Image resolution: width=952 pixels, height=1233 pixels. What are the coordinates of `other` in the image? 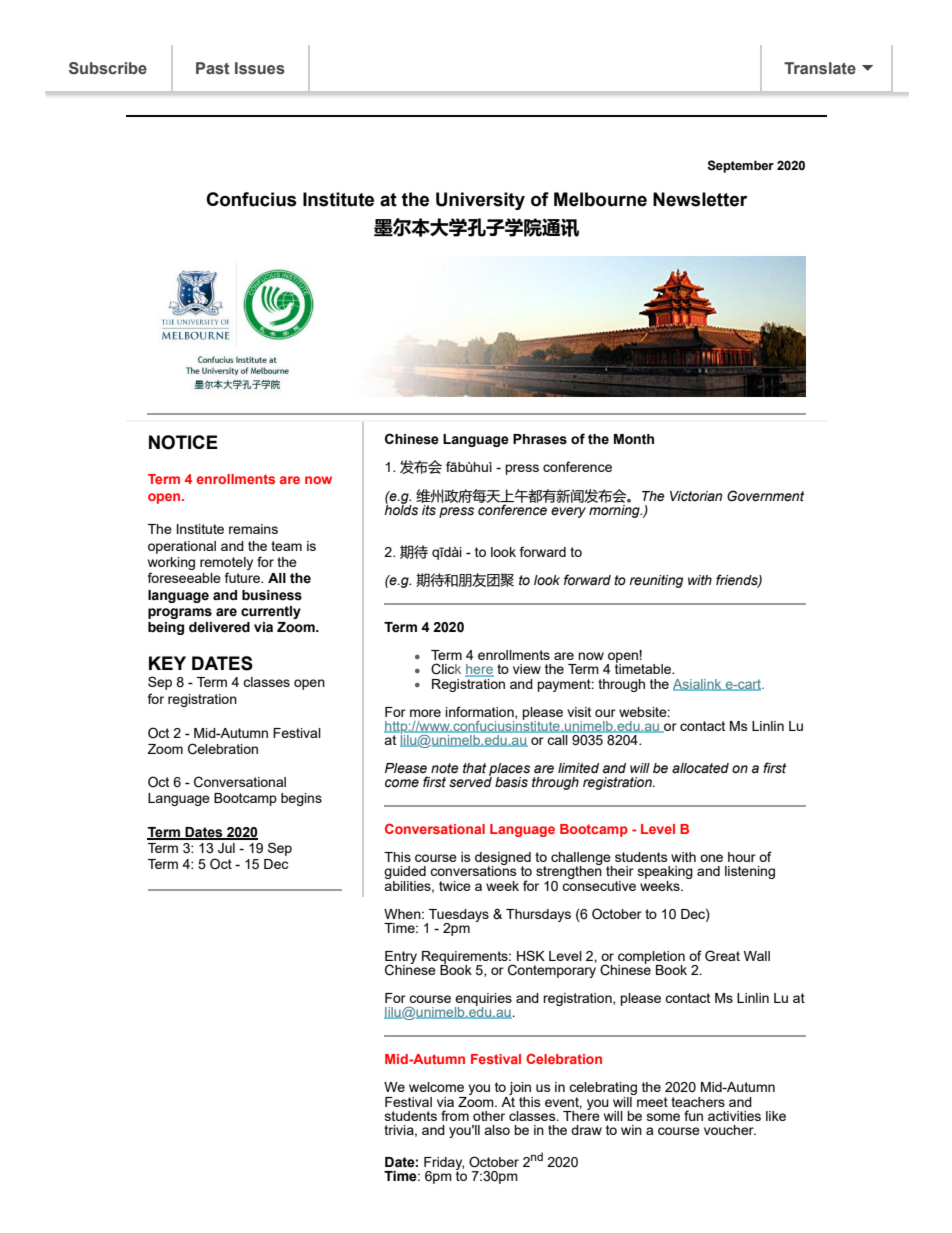 It's located at (489, 1116).
